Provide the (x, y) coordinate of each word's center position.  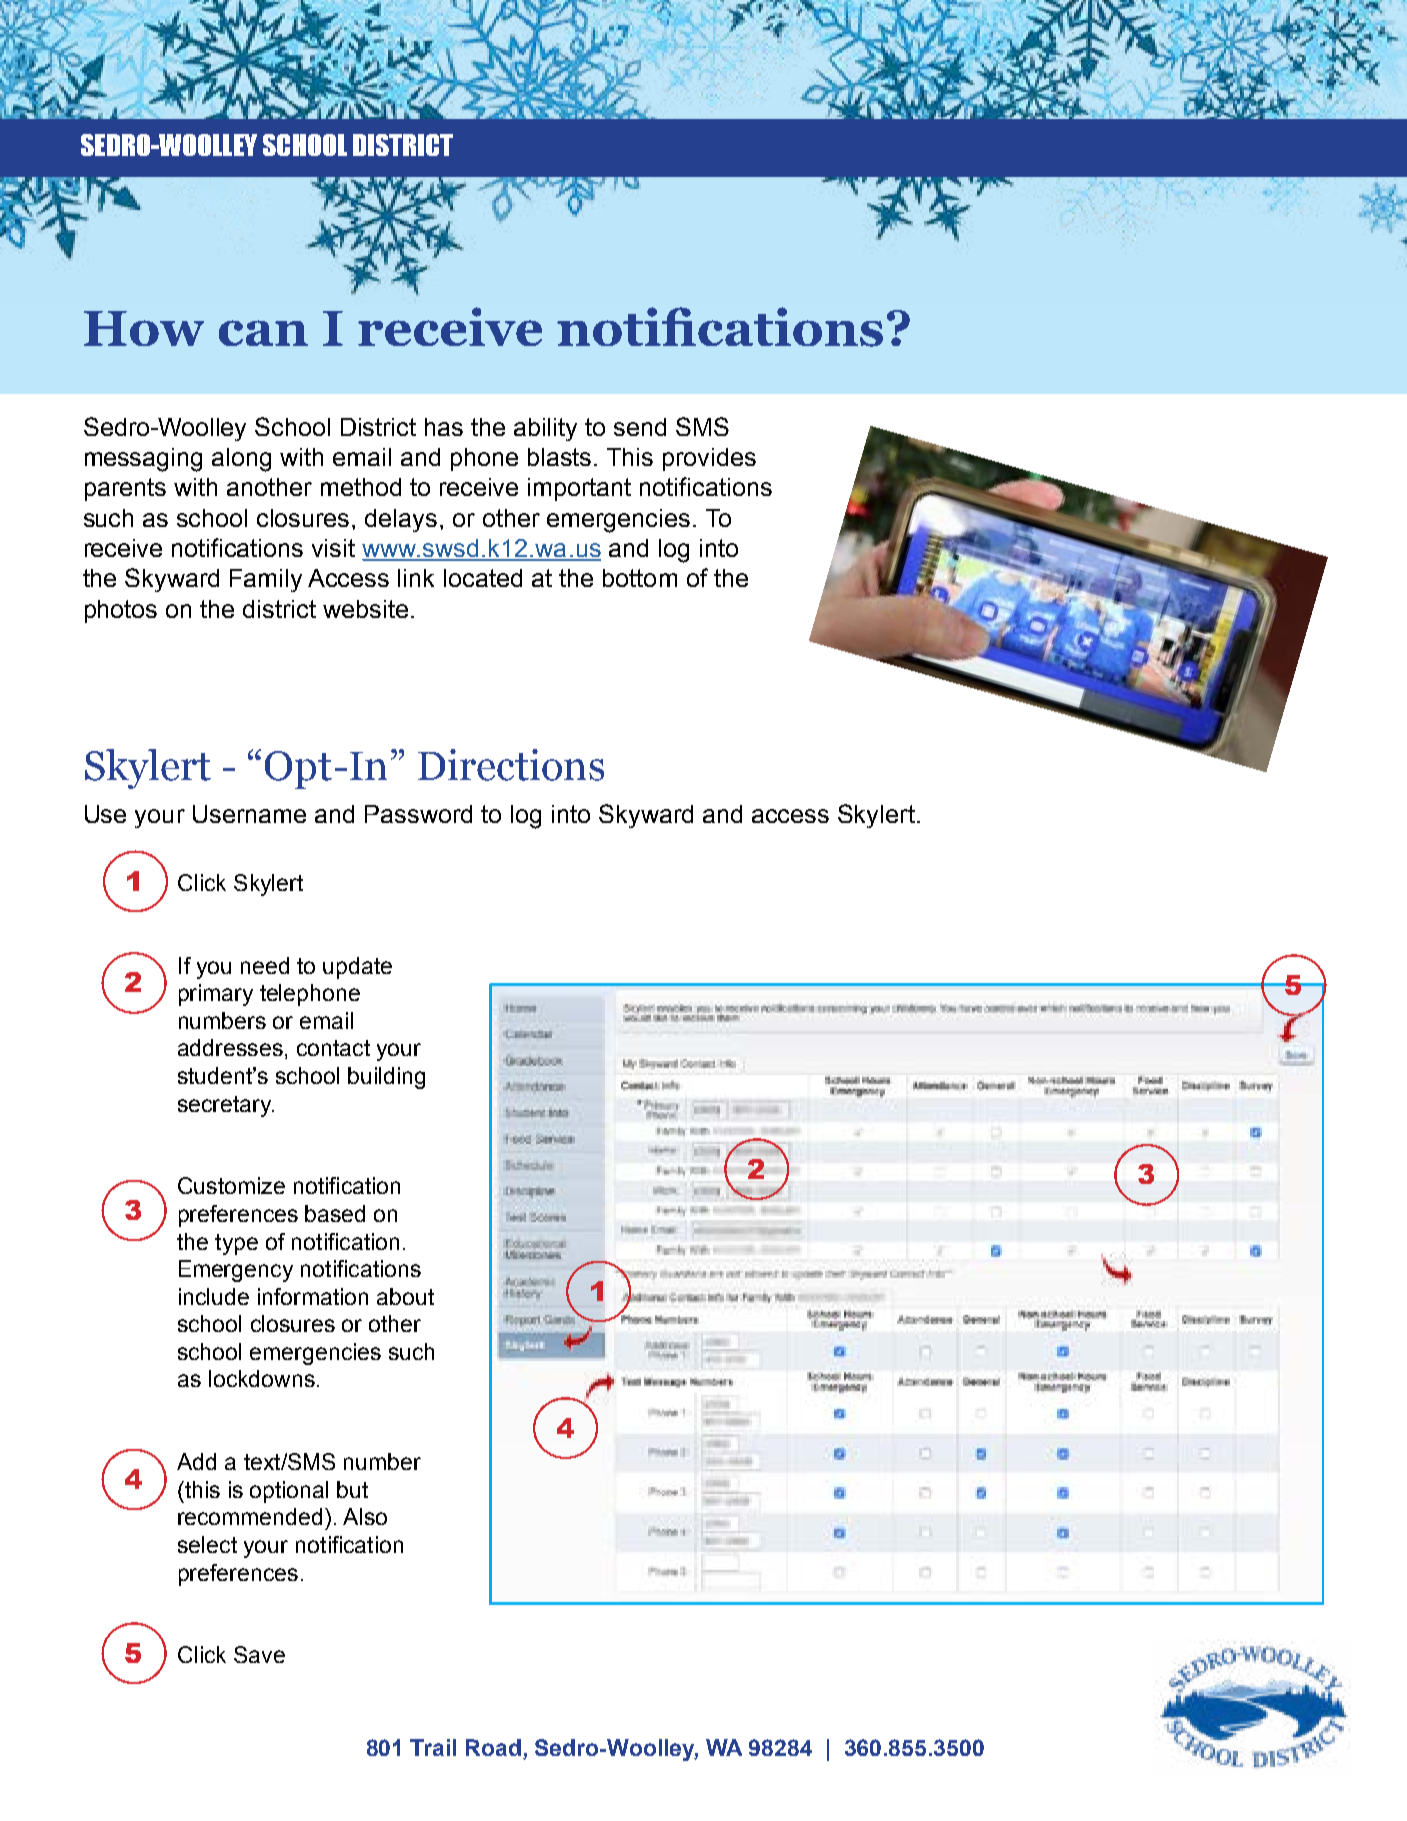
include (214, 1296)
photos (121, 611)
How (144, 328)
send (640, 427)
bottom (640, 578)
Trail (433, 1747)
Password (418, 814)
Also (365, 1516)
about (405, 1296)
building (386, 1078)
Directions (511, 765)
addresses (230, 1047)
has (444, 427)
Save (259, 1654)
